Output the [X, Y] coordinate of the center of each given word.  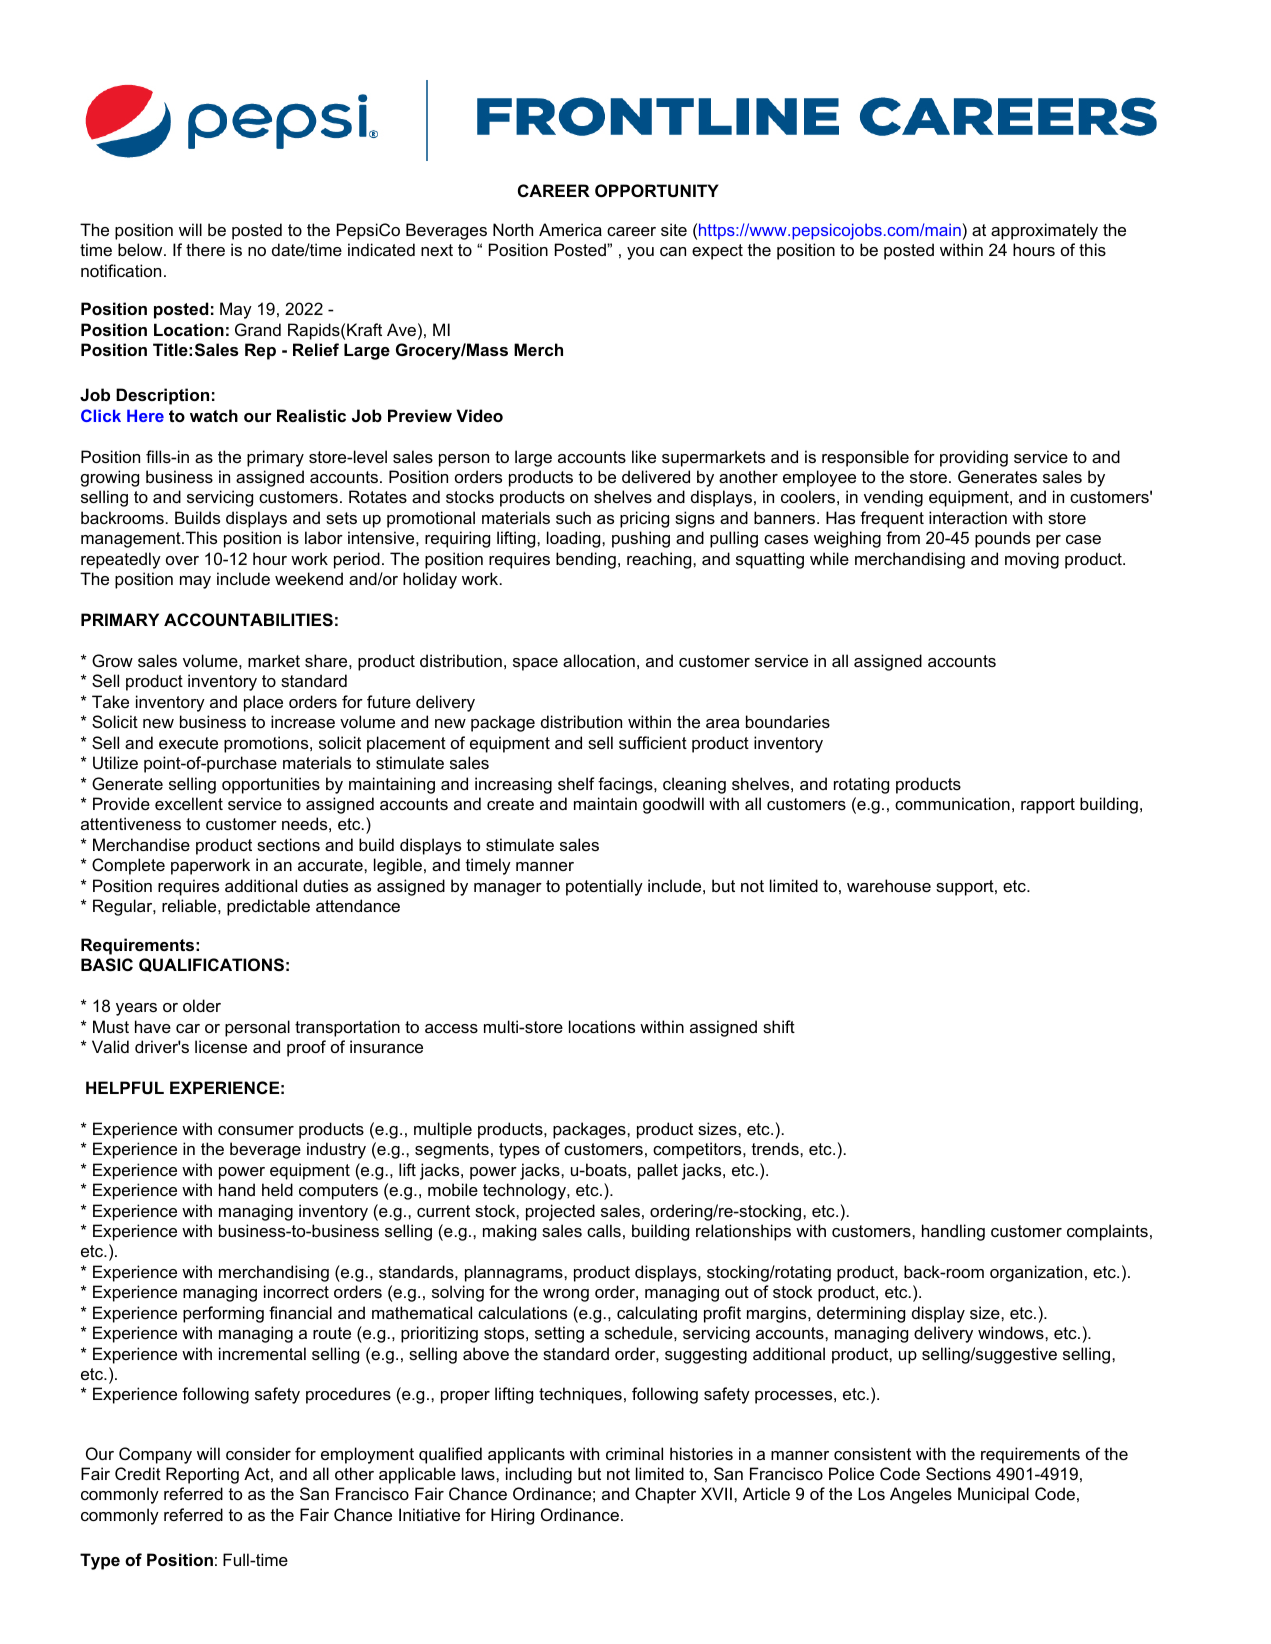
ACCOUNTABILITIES [248, 620]
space [535, 664]
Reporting [202, 1475]
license [221, 1046]
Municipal [993, 1495]
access [451, 1028]
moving [1032, 560]
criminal [634, 1453]
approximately [1044, 231]
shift [779, 1026]
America [570, 229]
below [141, 249]
